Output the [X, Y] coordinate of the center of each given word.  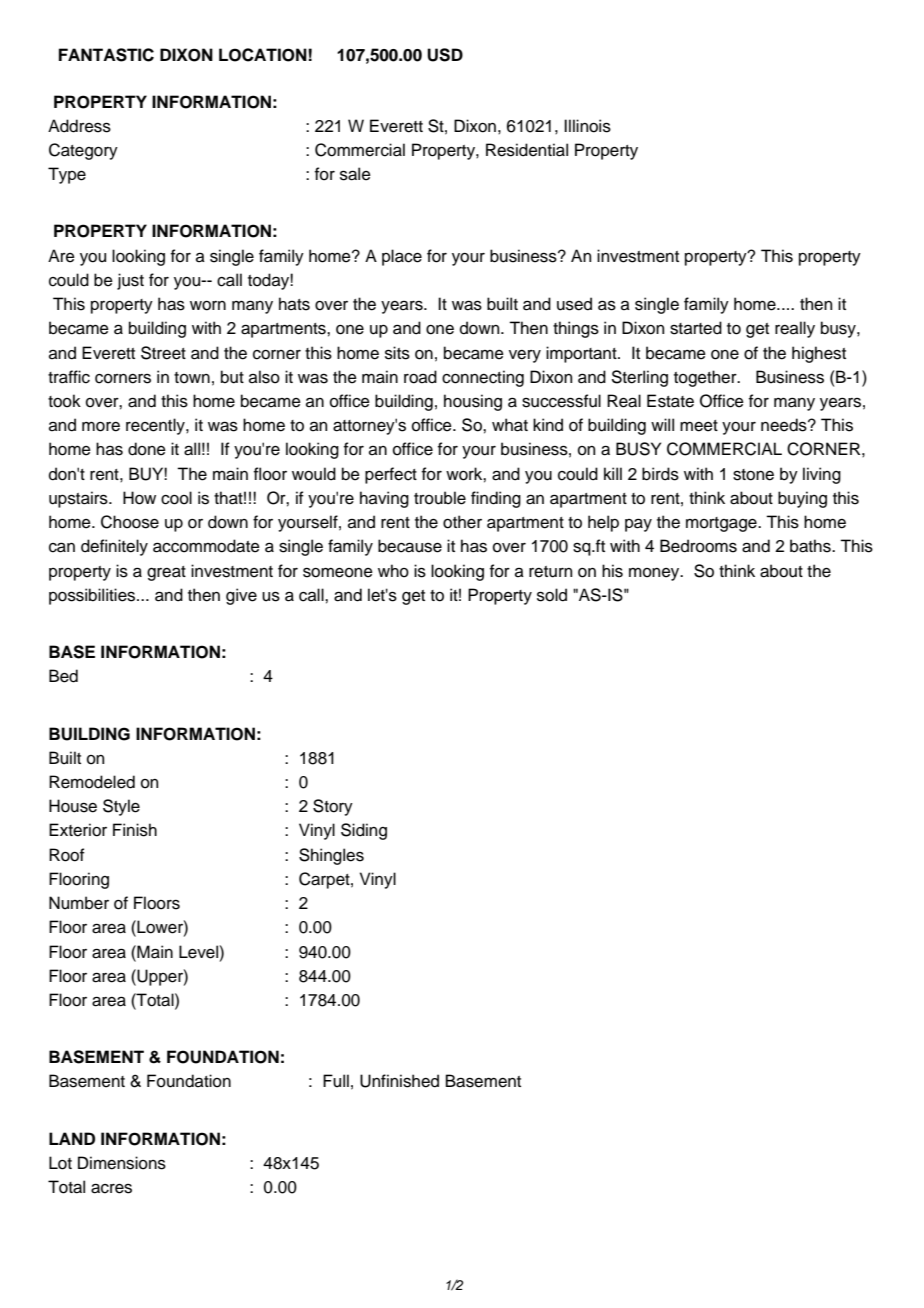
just [130, 281]
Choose [130, 522]
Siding [364, 831]
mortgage [722, 524]
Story [333, 807]
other [462, 522]
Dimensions [122, 1163]
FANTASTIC [106, 55]
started [696, 328]
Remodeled [92, 782]
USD [445, 55]
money [655, 574]
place [402, 257]
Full [336, 1081]
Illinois [587, 126]
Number [79, 903]
